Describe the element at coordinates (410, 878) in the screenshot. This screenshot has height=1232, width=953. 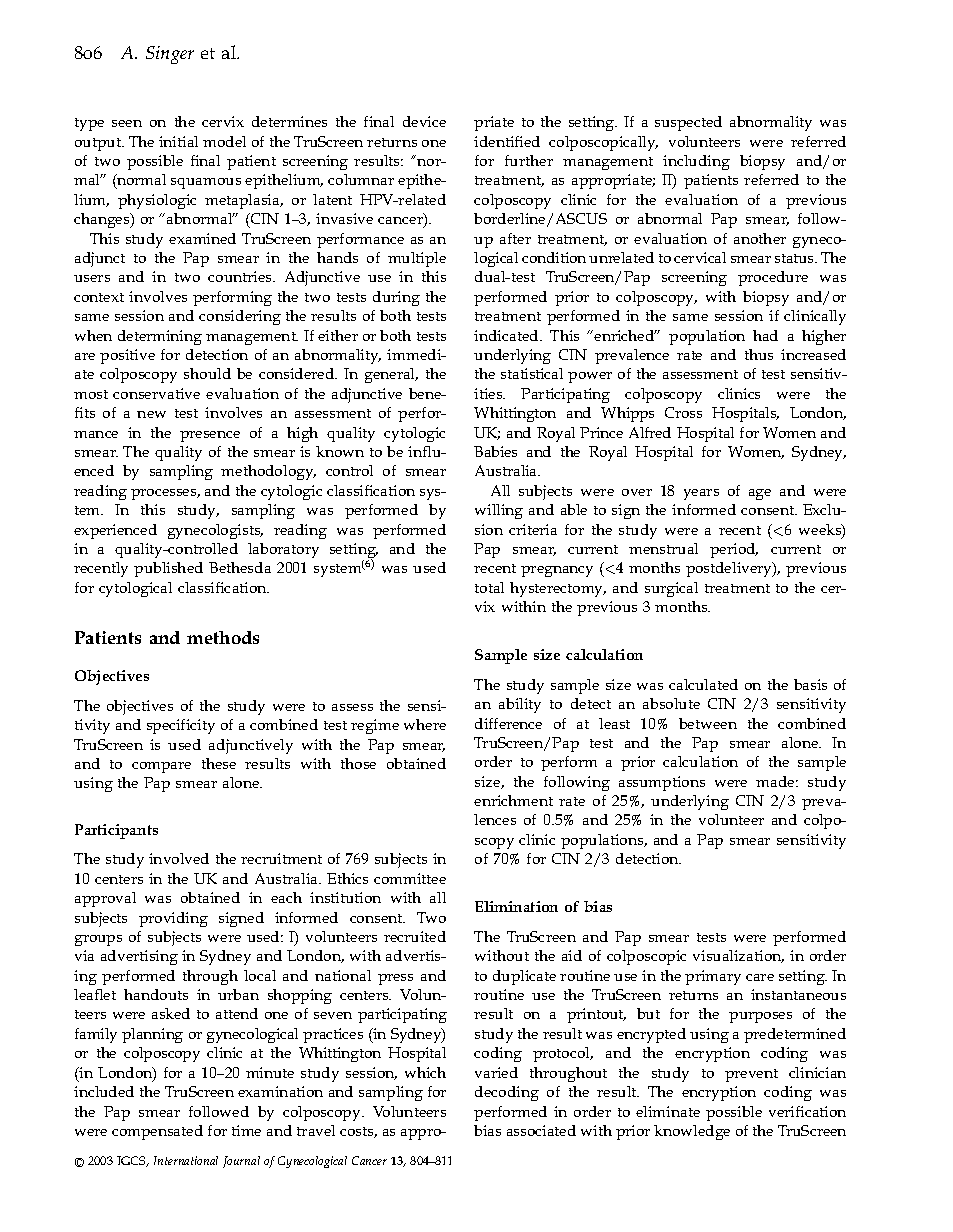
I see `committee` at that location.
